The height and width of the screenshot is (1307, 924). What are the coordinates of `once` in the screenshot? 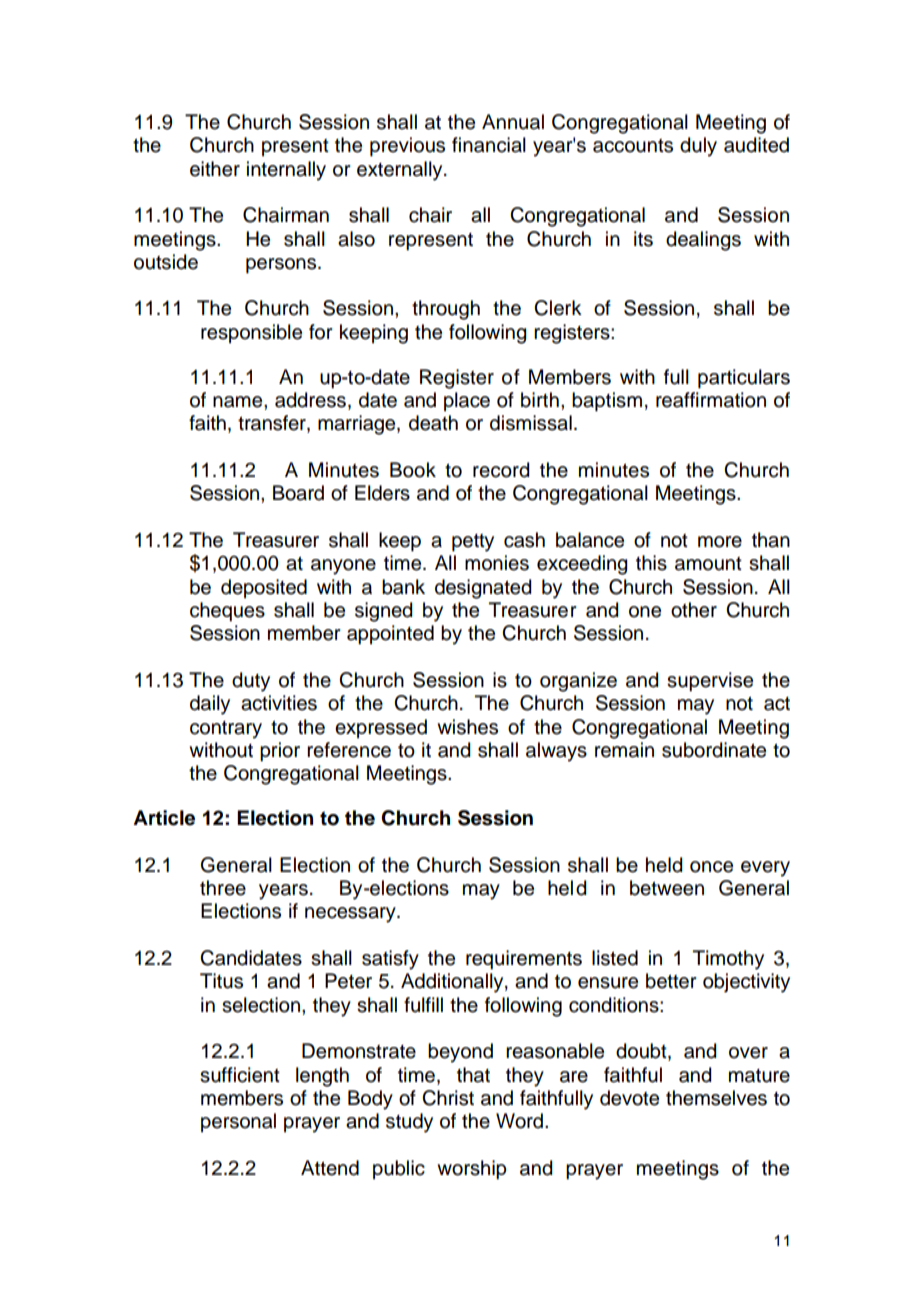 It's located at (711, 867).
